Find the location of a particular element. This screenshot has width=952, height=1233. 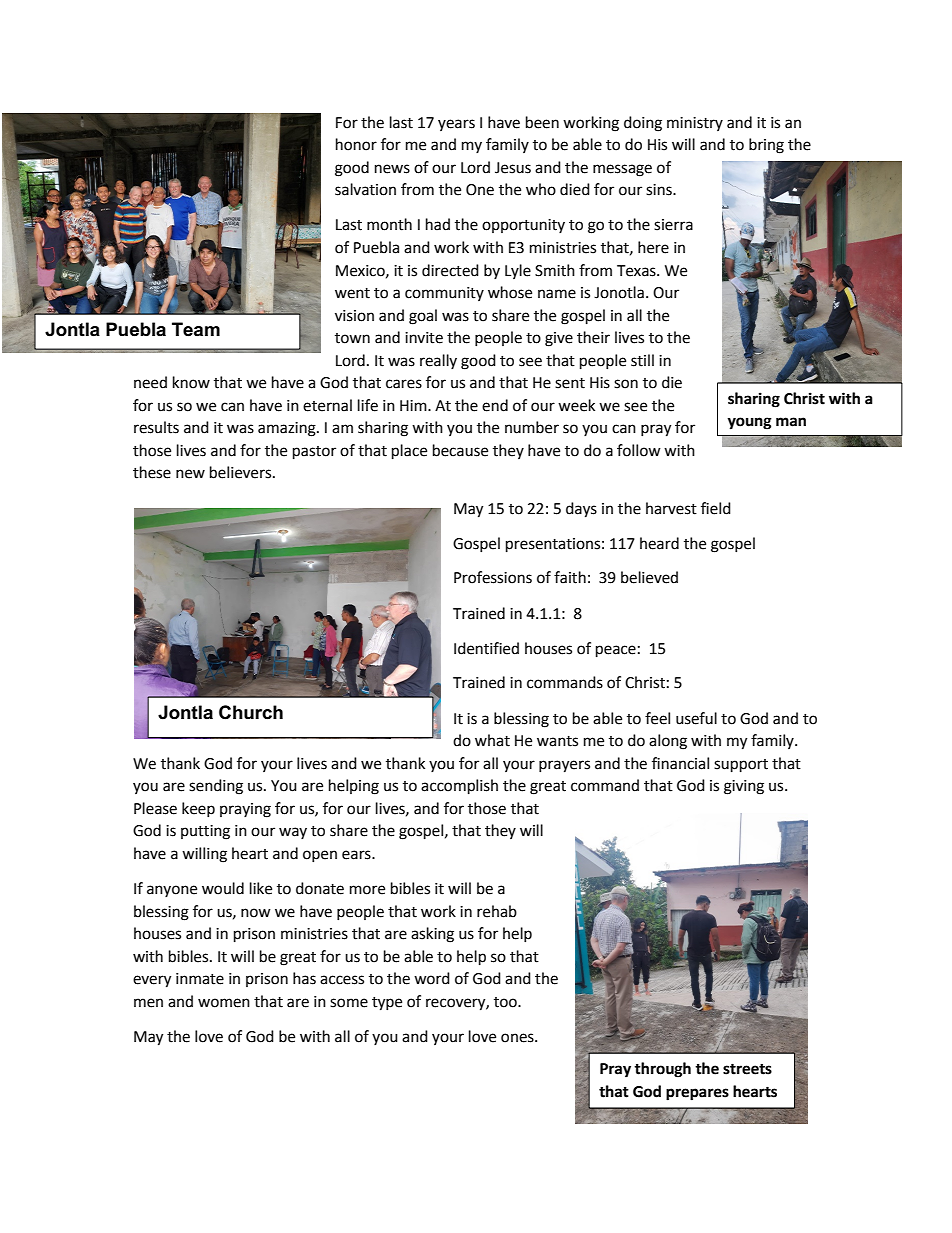

still is located at coordinates (642, 360).
